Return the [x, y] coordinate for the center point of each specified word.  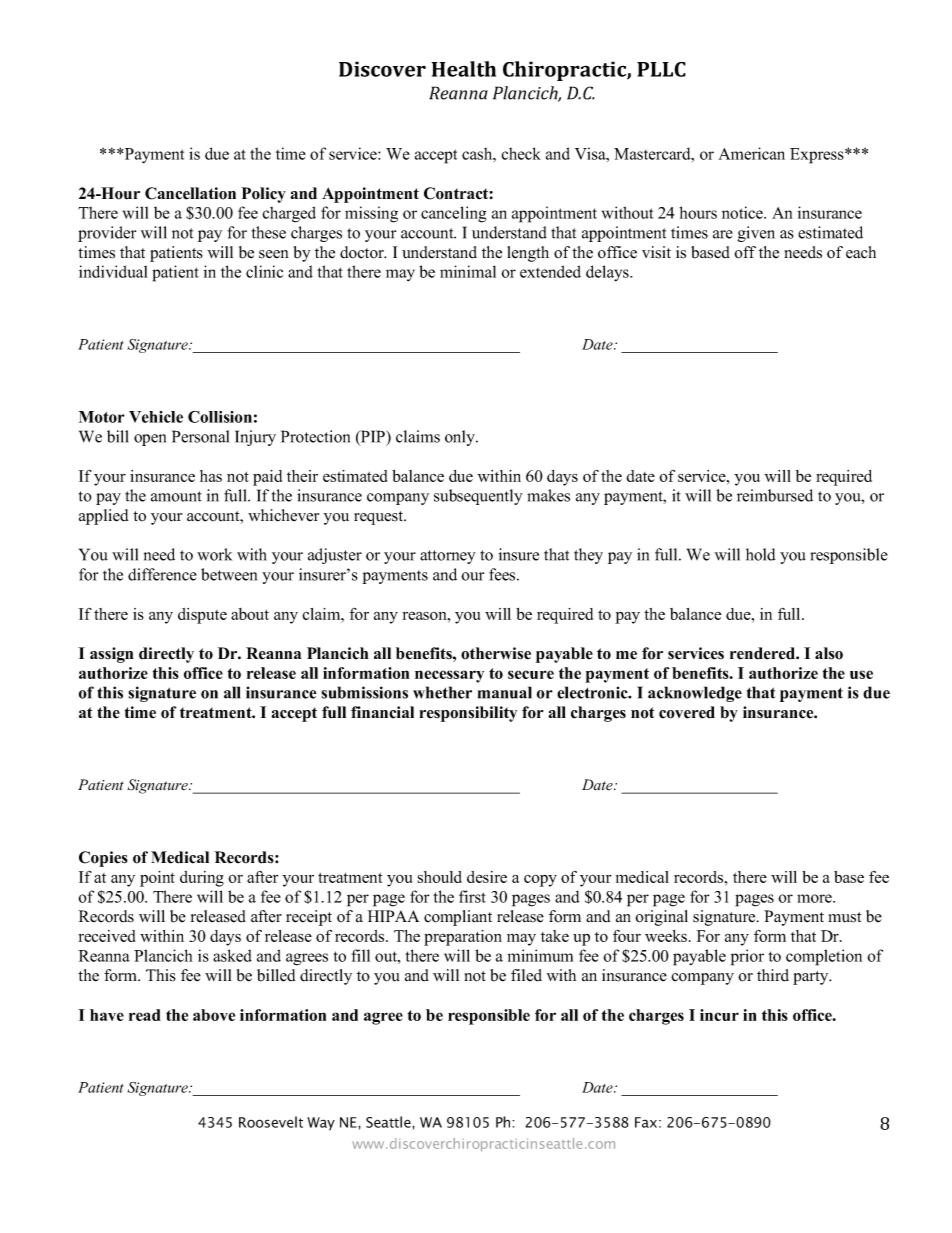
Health [464, 69]
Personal [200, 436]
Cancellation [190, 193]
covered [687, 712]
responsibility [468, 714]
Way [321, 1124]
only [461, 438]
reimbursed [775, 495]
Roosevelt [271, 1122]
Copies [103, 859]
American [752, 153]
